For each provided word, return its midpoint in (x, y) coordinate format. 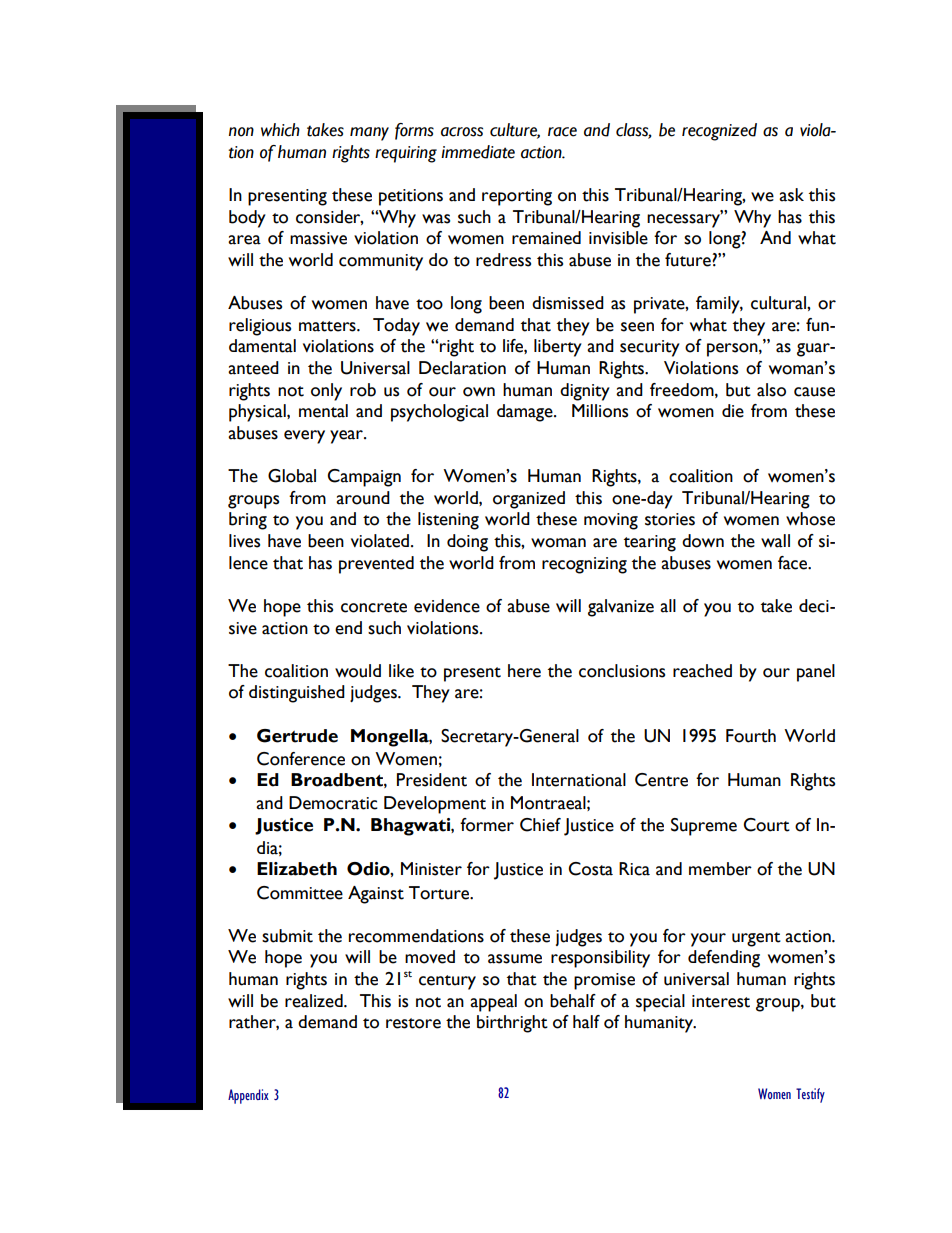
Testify (810, 1095)
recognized (719, 132)
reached (702, 671)
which (280, 130)
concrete (374, 607)
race (562, 132)
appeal (493, 1003)
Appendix (248, 1096)
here (524, 671)
